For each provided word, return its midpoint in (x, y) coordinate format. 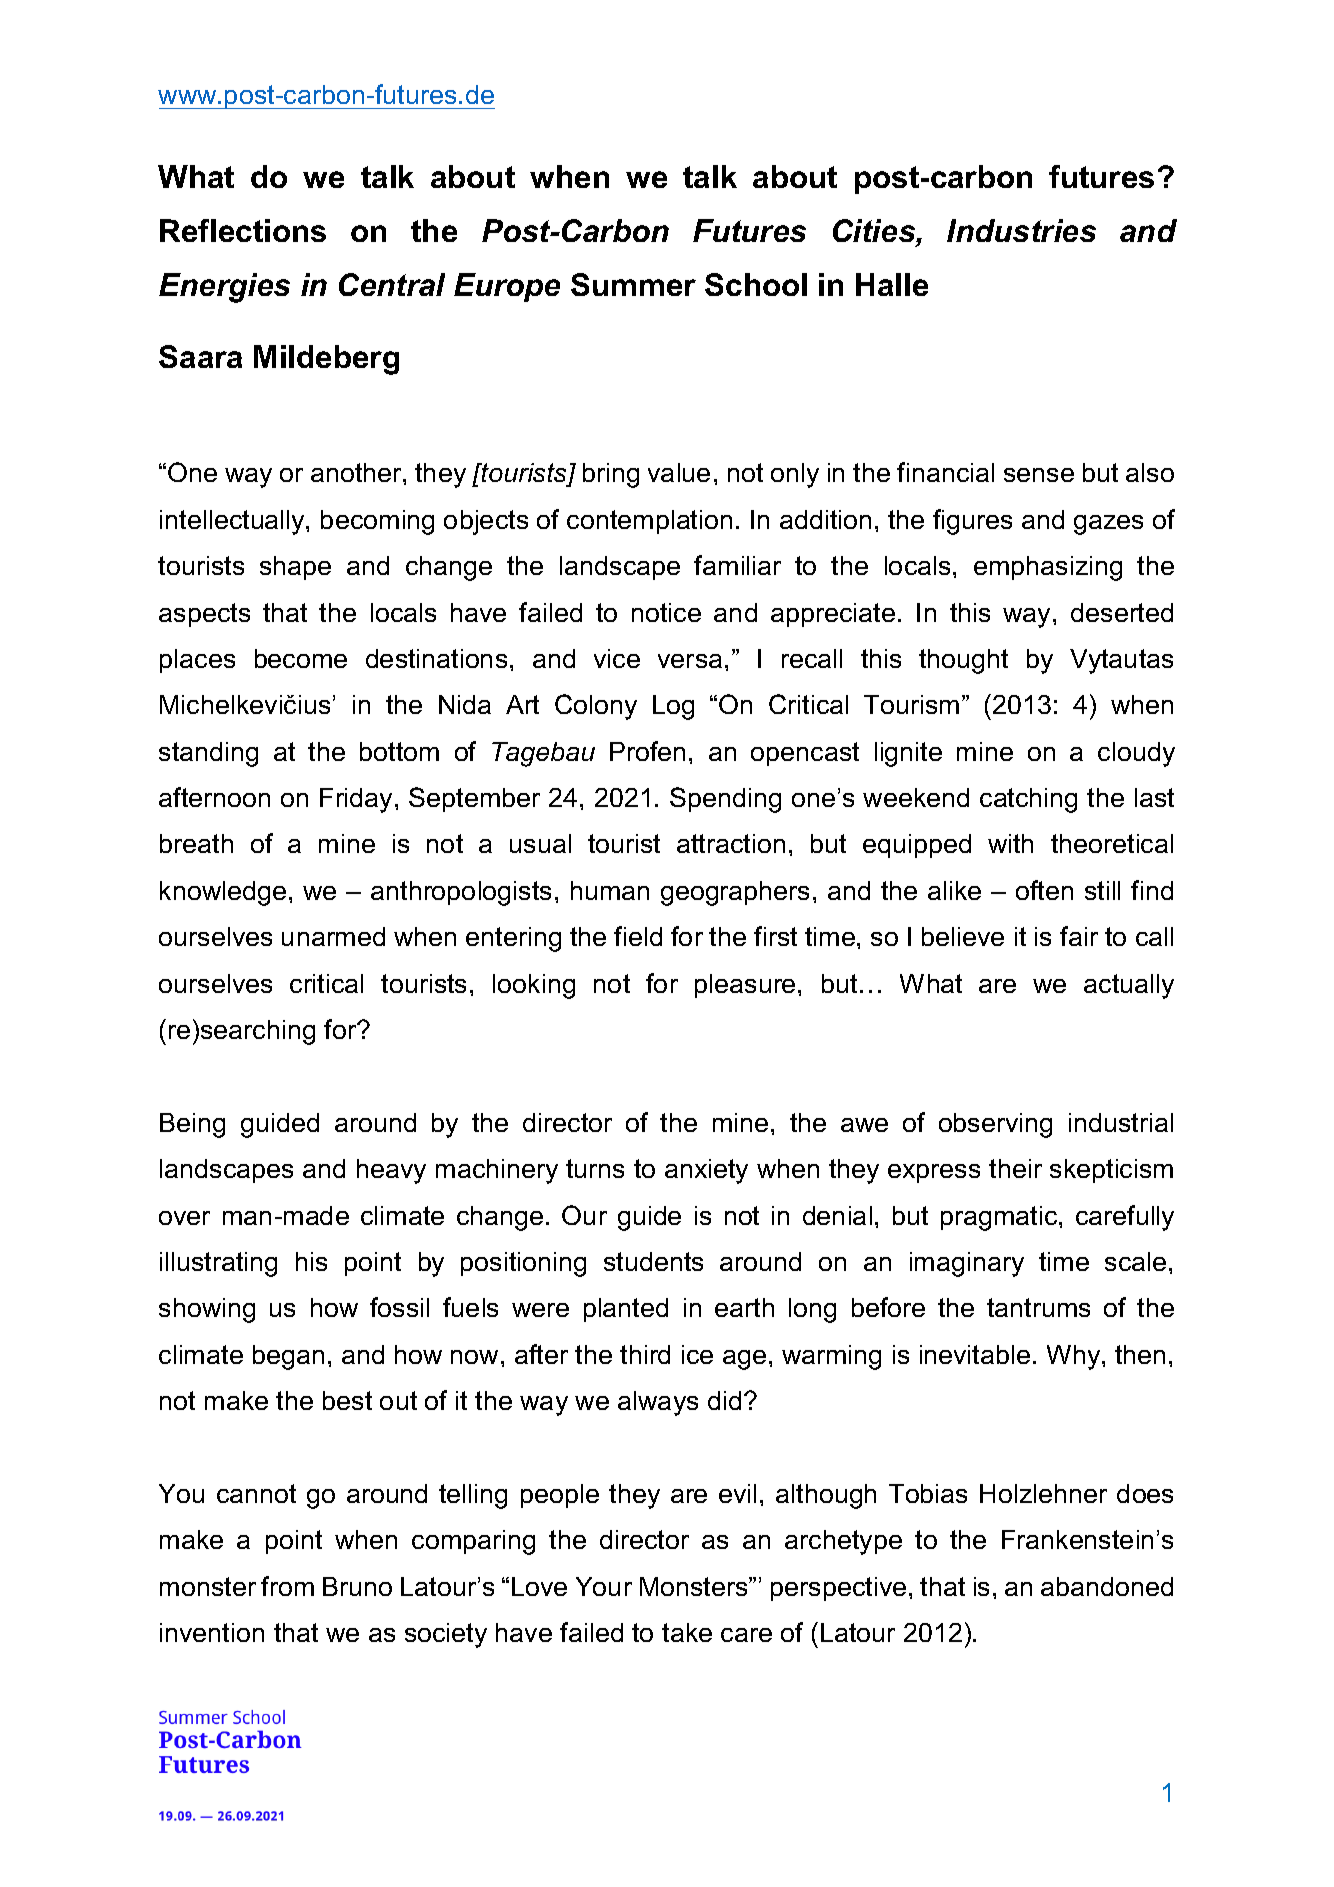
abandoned (1107, 1586)
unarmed (333, 936)
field (638, 936)
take (687, 1632)
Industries (1021, 230)
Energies (224, 288)
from (287, 1586)
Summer (633, 284)
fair (1079, 936)
